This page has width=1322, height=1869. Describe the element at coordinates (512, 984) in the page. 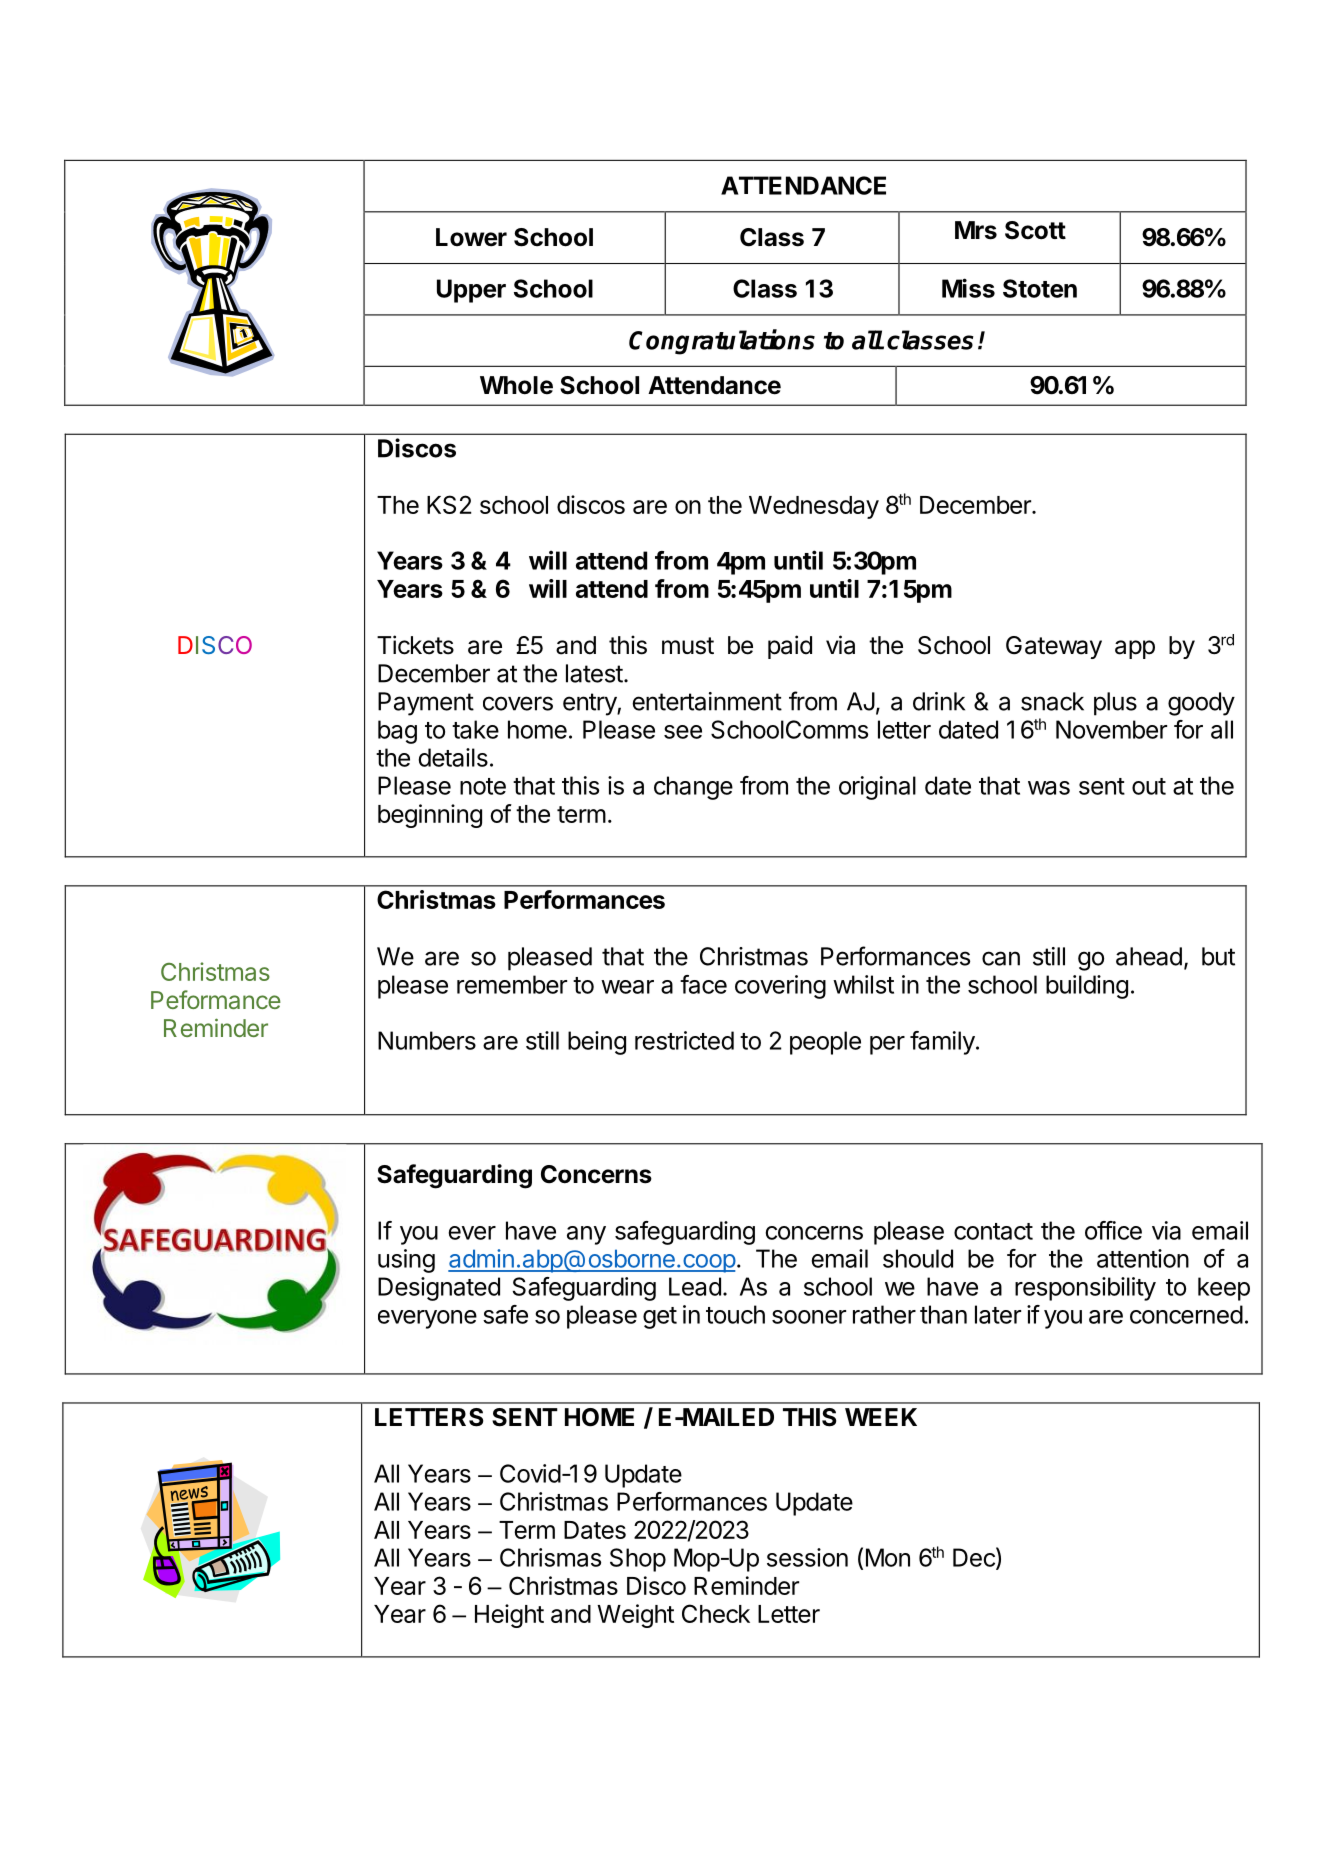

I see `remember` at that location.
